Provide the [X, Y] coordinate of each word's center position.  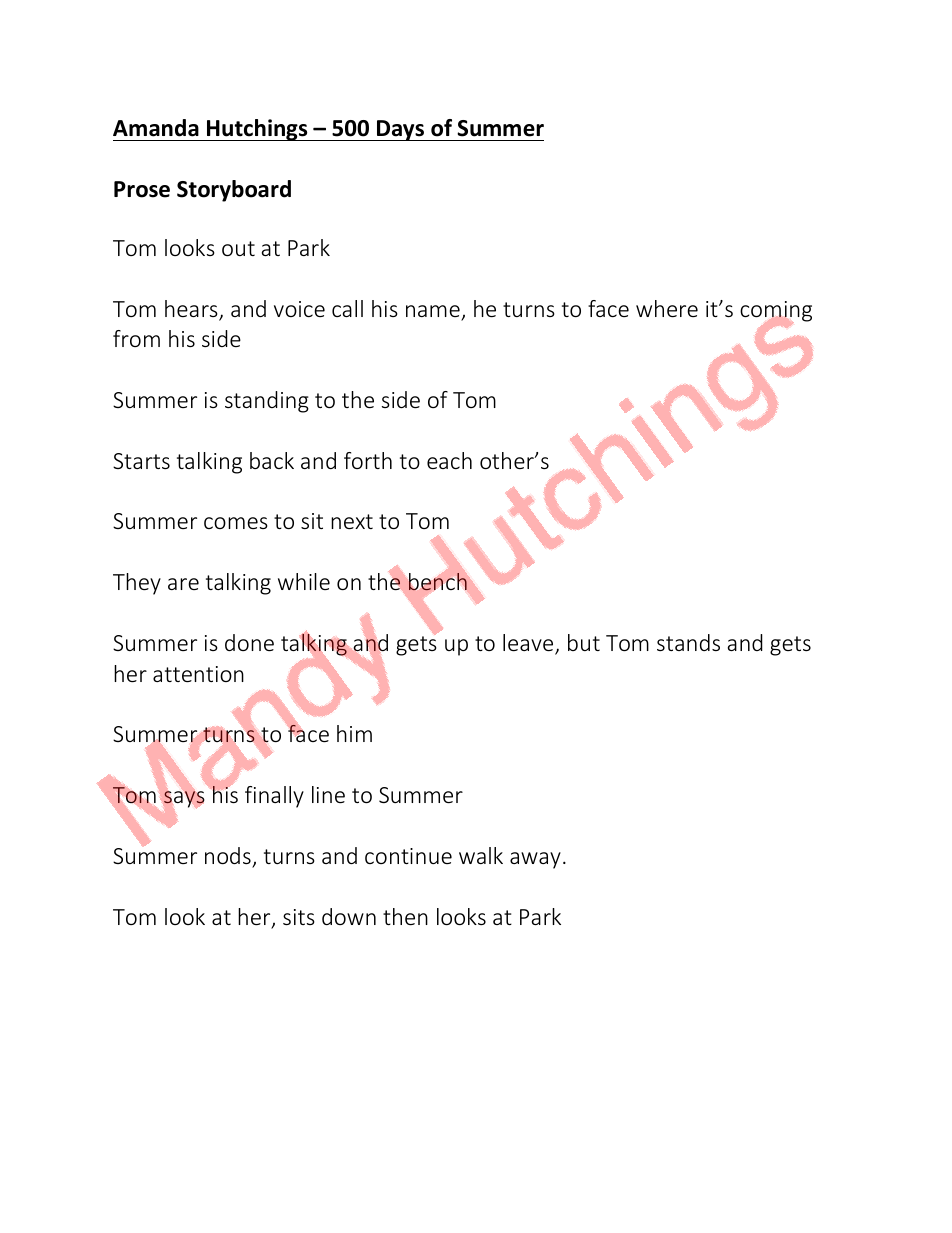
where [667, 308]
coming [776, 312]
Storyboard [234, 191]
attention [198, 674]
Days [401, 130]
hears [192, 310]
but [584, 642]
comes [236, 523]
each [449, 460]
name [434, 312]
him [354, 733]
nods [229, 857]
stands [688, 642]
